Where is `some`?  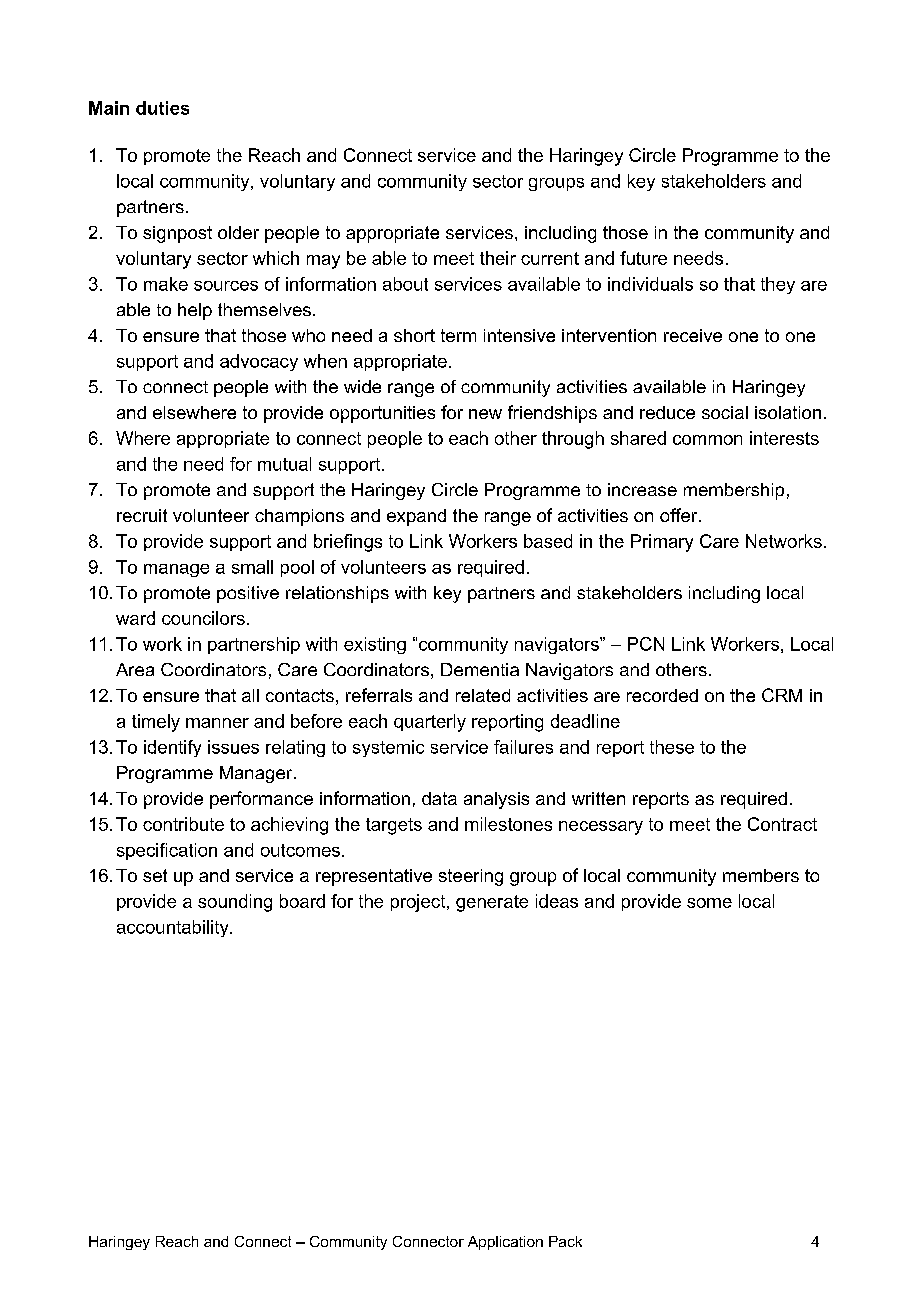 some is located at coordinates (709, 903).
